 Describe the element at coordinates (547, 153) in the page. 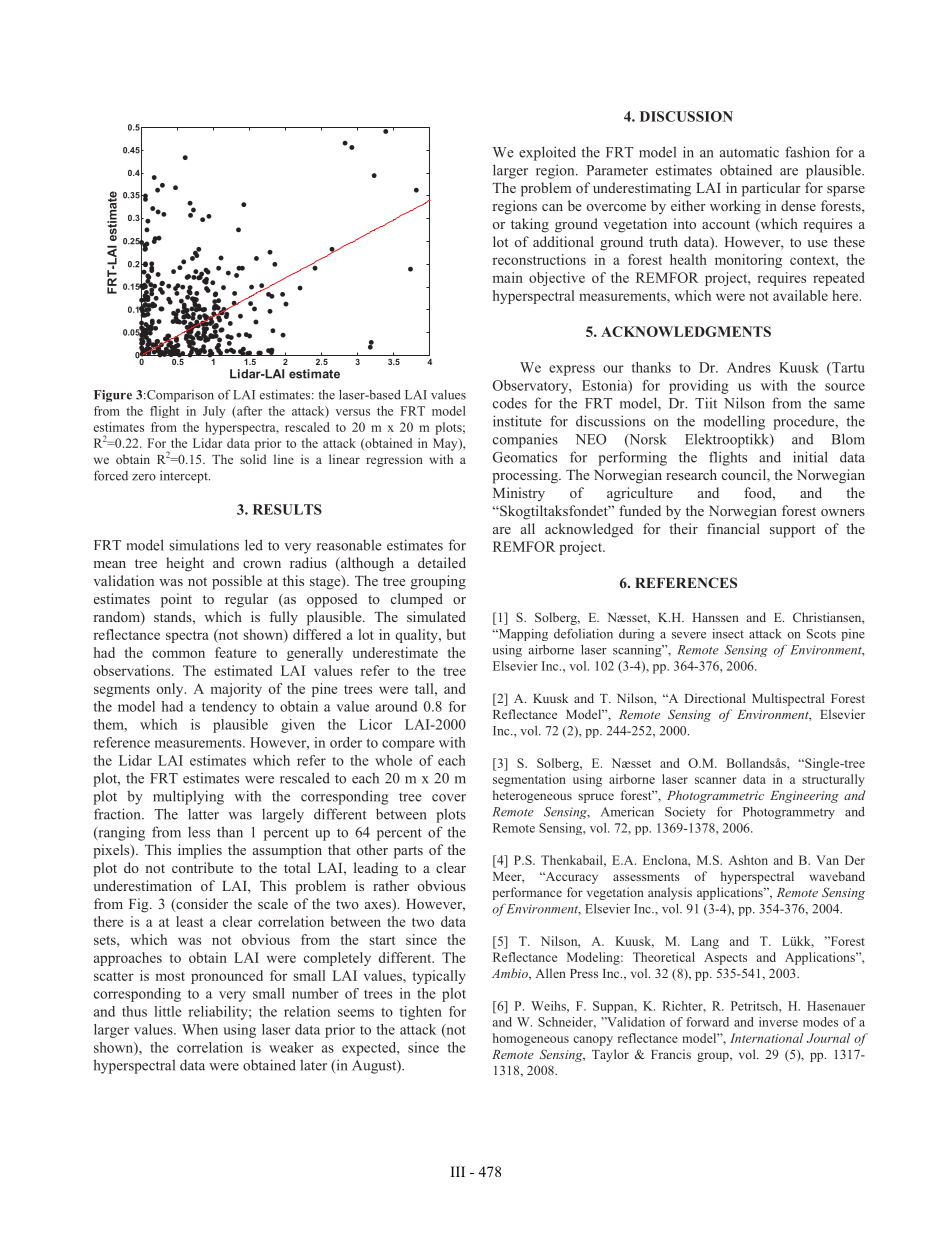

I see `exploited` at that location.
